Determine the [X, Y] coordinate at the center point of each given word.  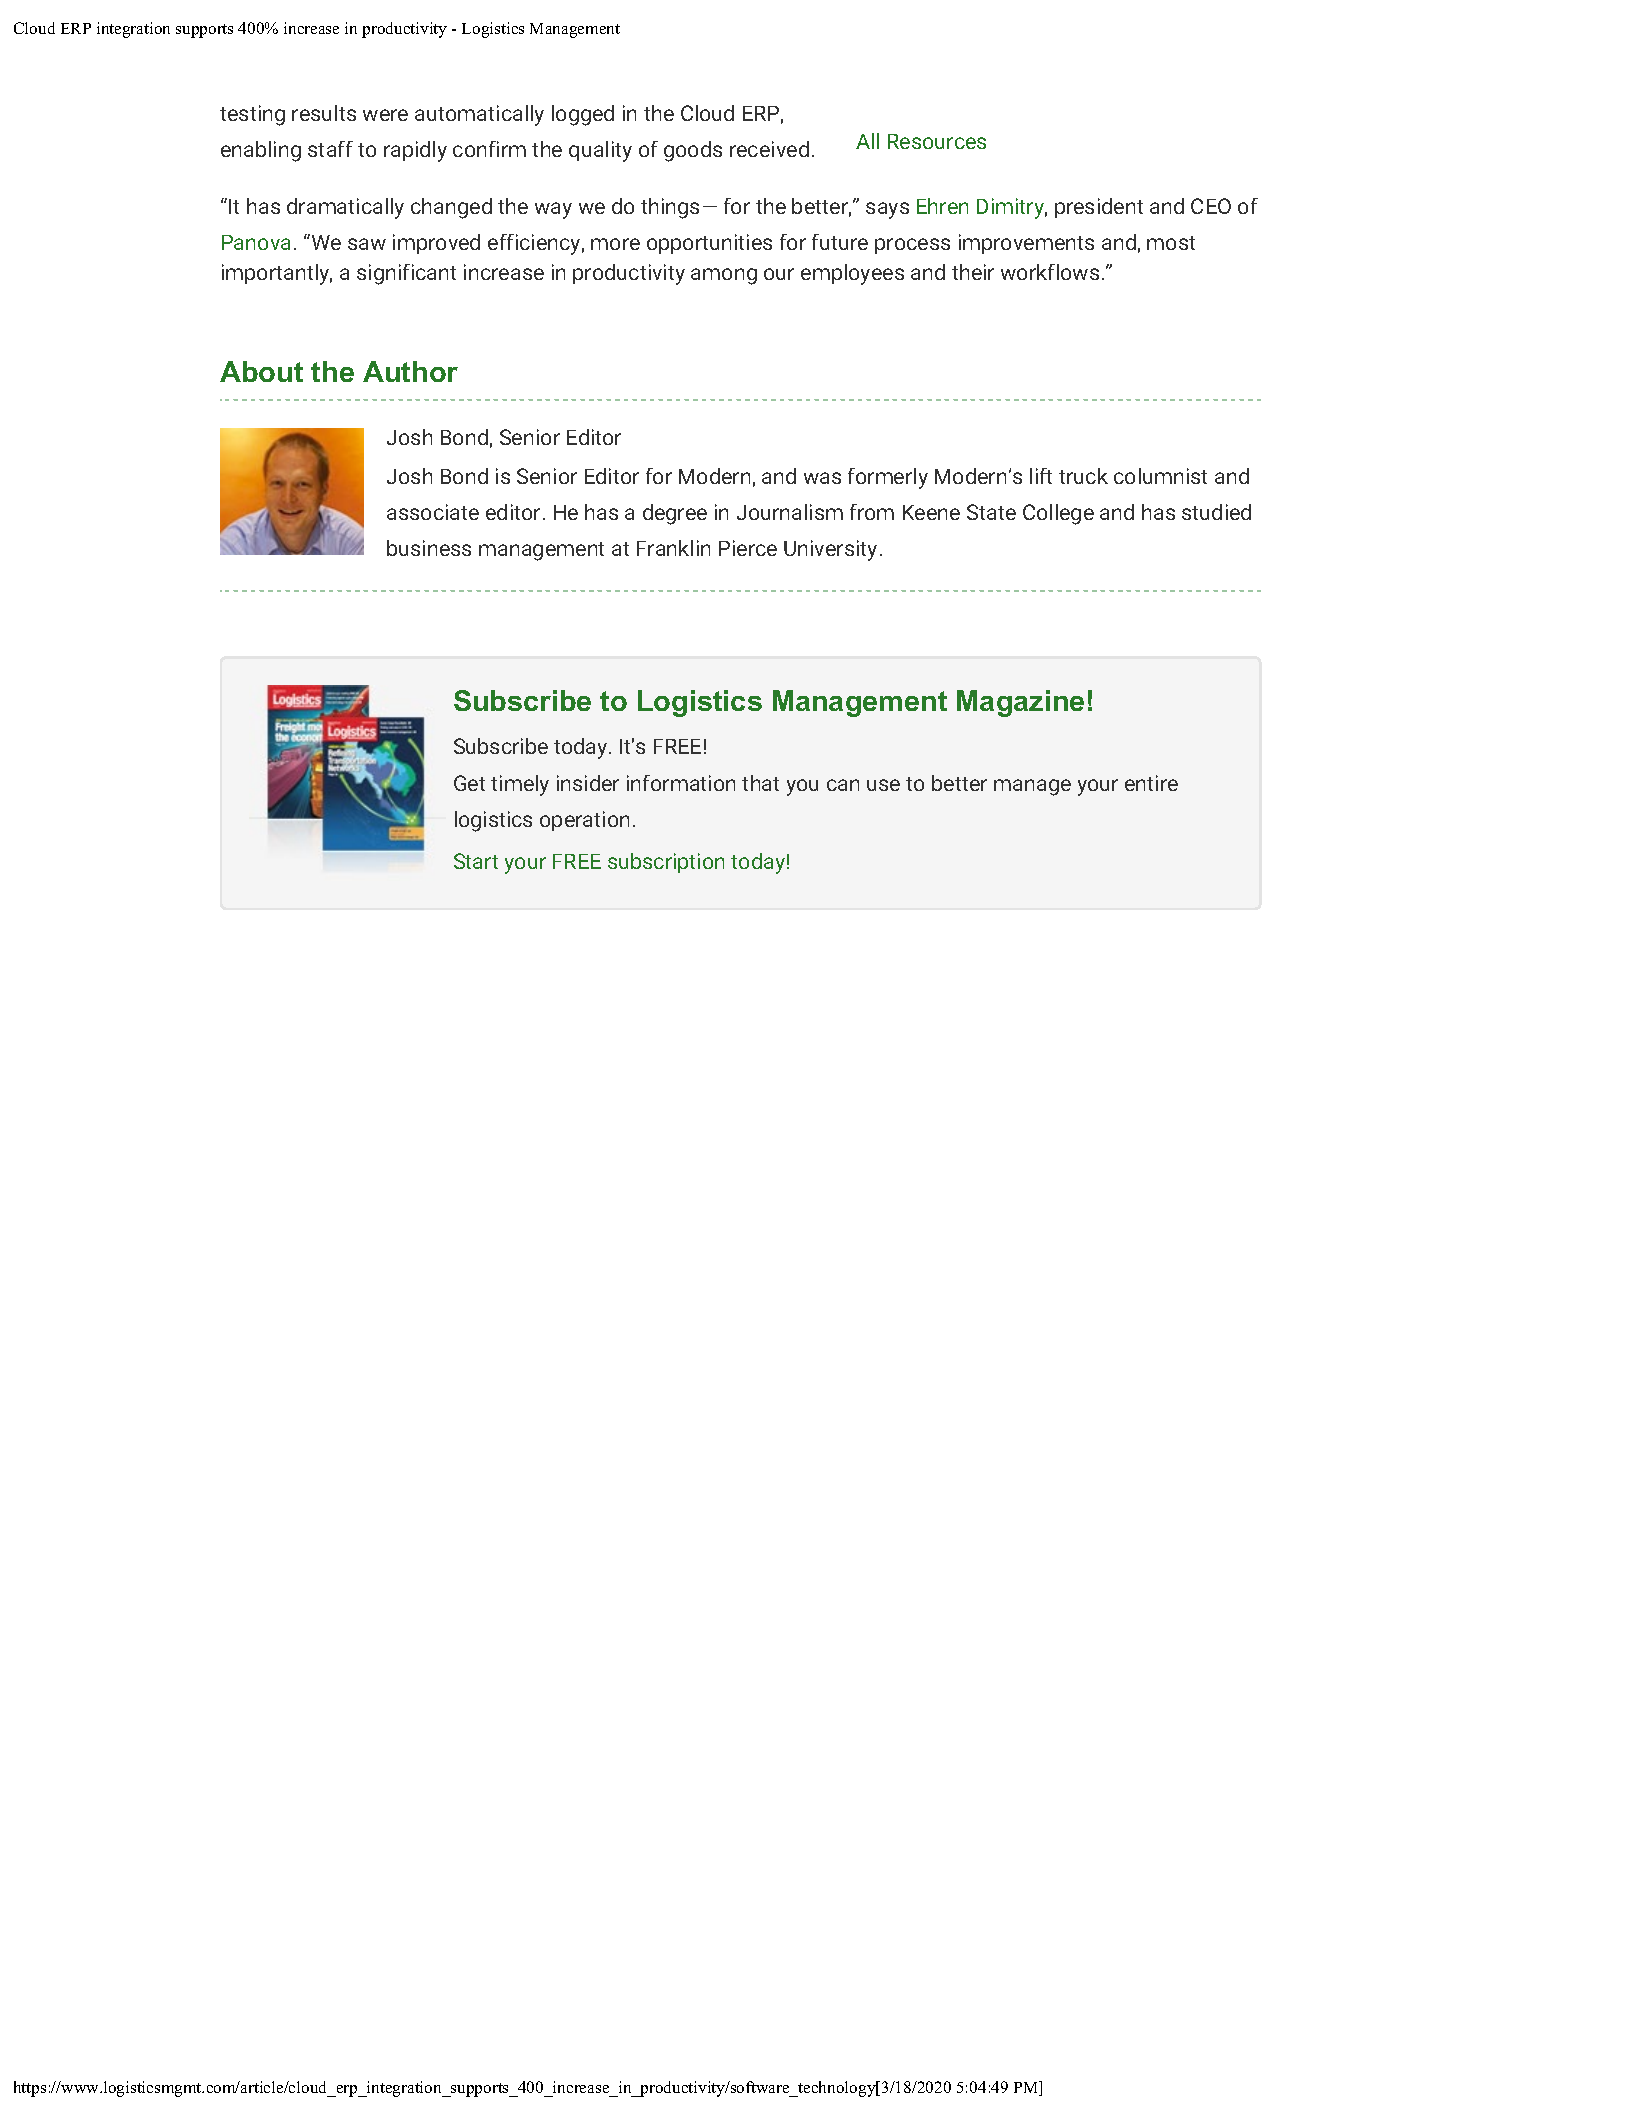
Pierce [748, 548]
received [769, 149]
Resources [937, 141]
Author [410, 371]
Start [476, 861]
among [724, 276]
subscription [666, 863]
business [429, 548]
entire [1151, 783]
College [1058, 514]
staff [330, 149]
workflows [1050, 272]
